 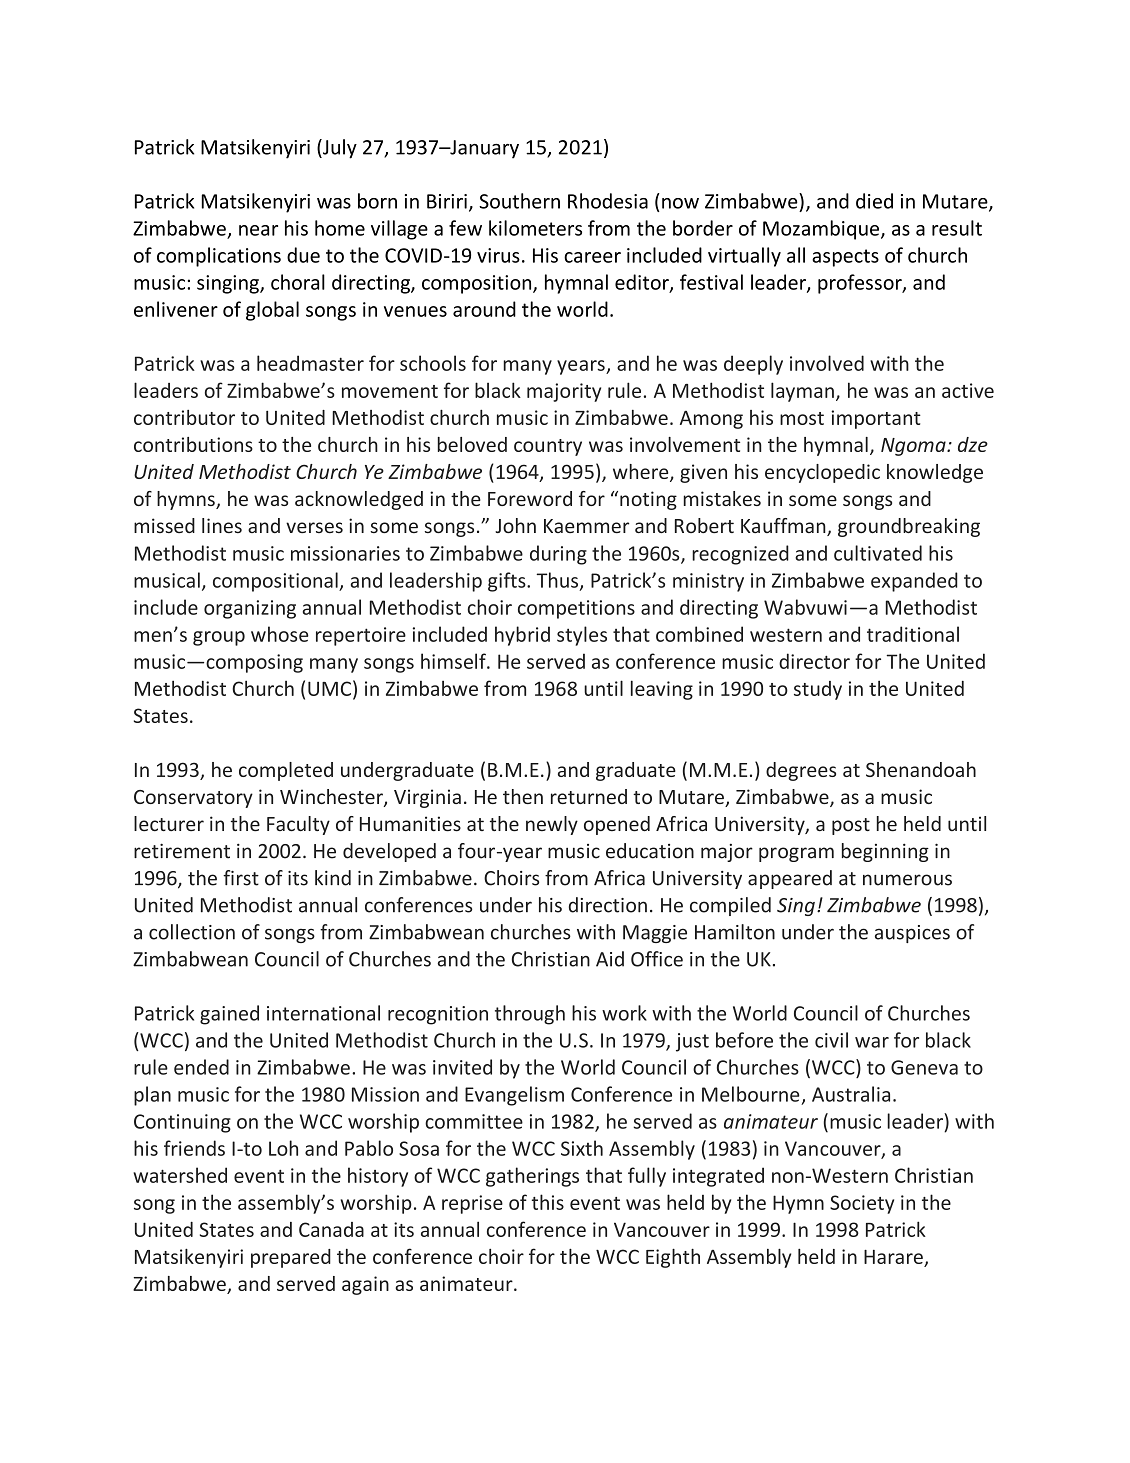 I want to click on Society, so click(x=862, y=1204).
